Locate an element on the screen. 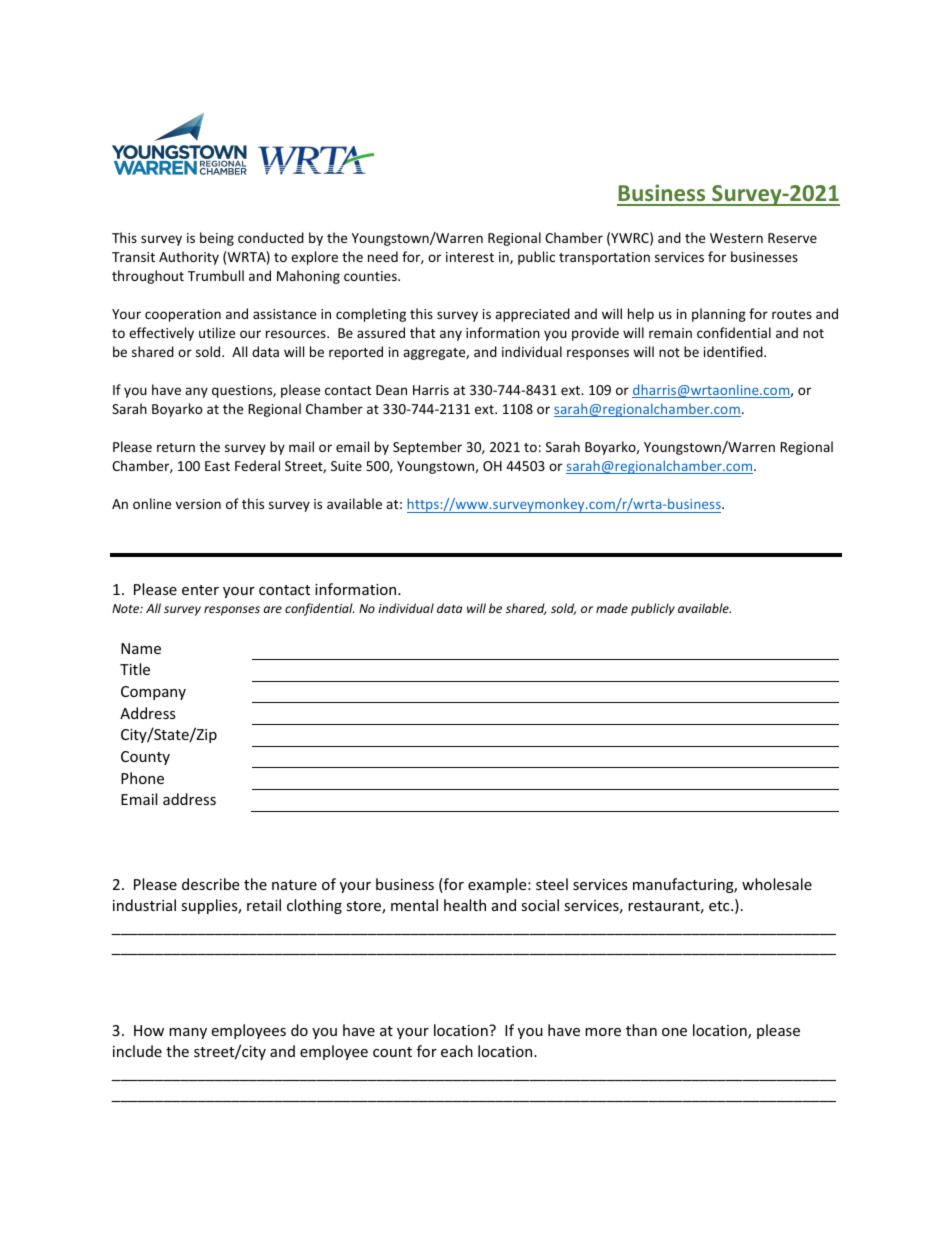 Image resolution: width=952 pixels, height=1233 pixels. Western is located at coordinates (736, 238).
